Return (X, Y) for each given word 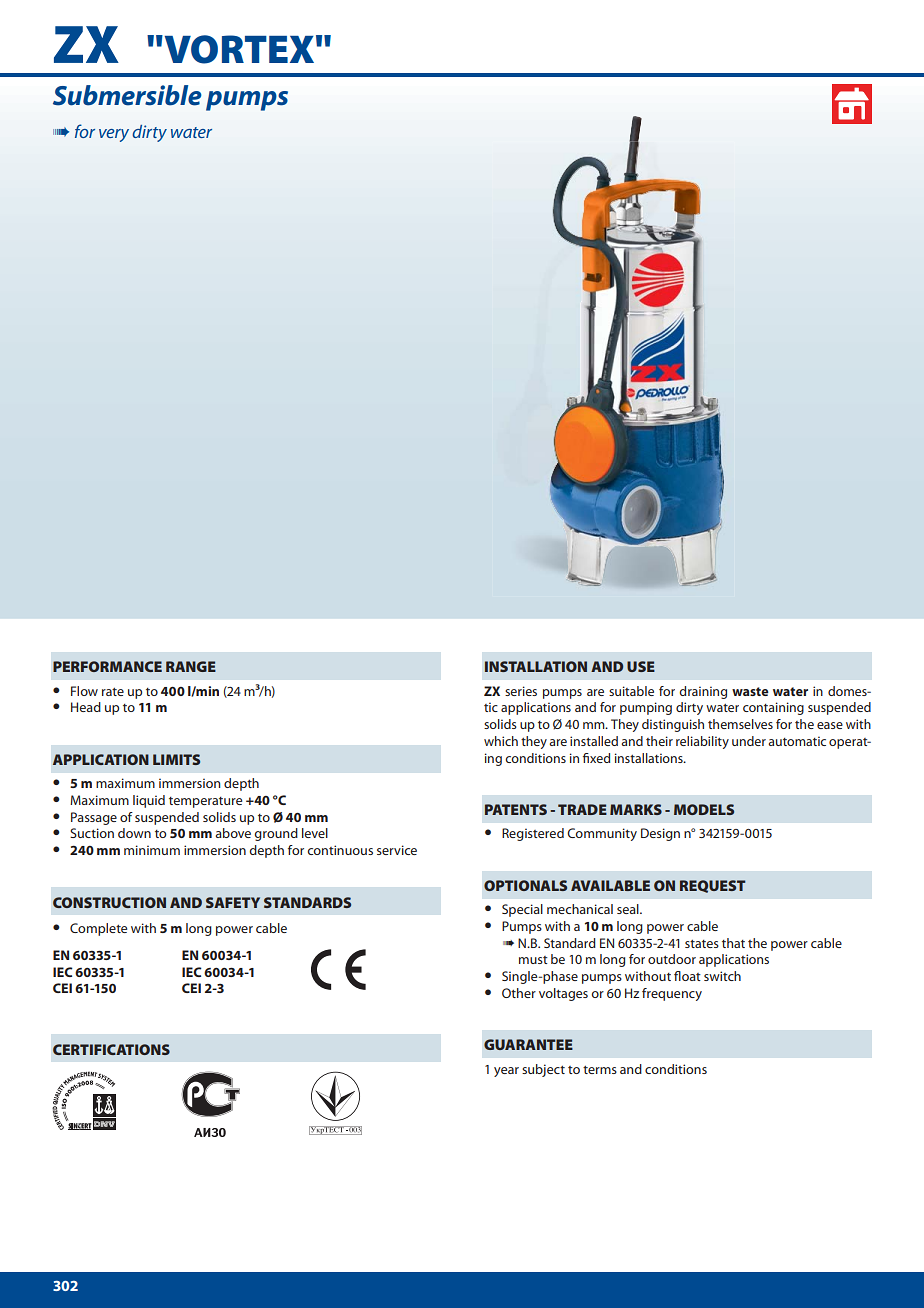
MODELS (704, 809)
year (506, 1072)
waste (750, 691)
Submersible (127, 95)
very (114, 135)
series (521, 691)
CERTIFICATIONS (111, 1049)
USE (641, 666)
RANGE (191, 666)
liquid (149, 801)
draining (703, 692)
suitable (631, 691)
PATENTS (516, 809)
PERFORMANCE (107, 666)
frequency (672, 994)
